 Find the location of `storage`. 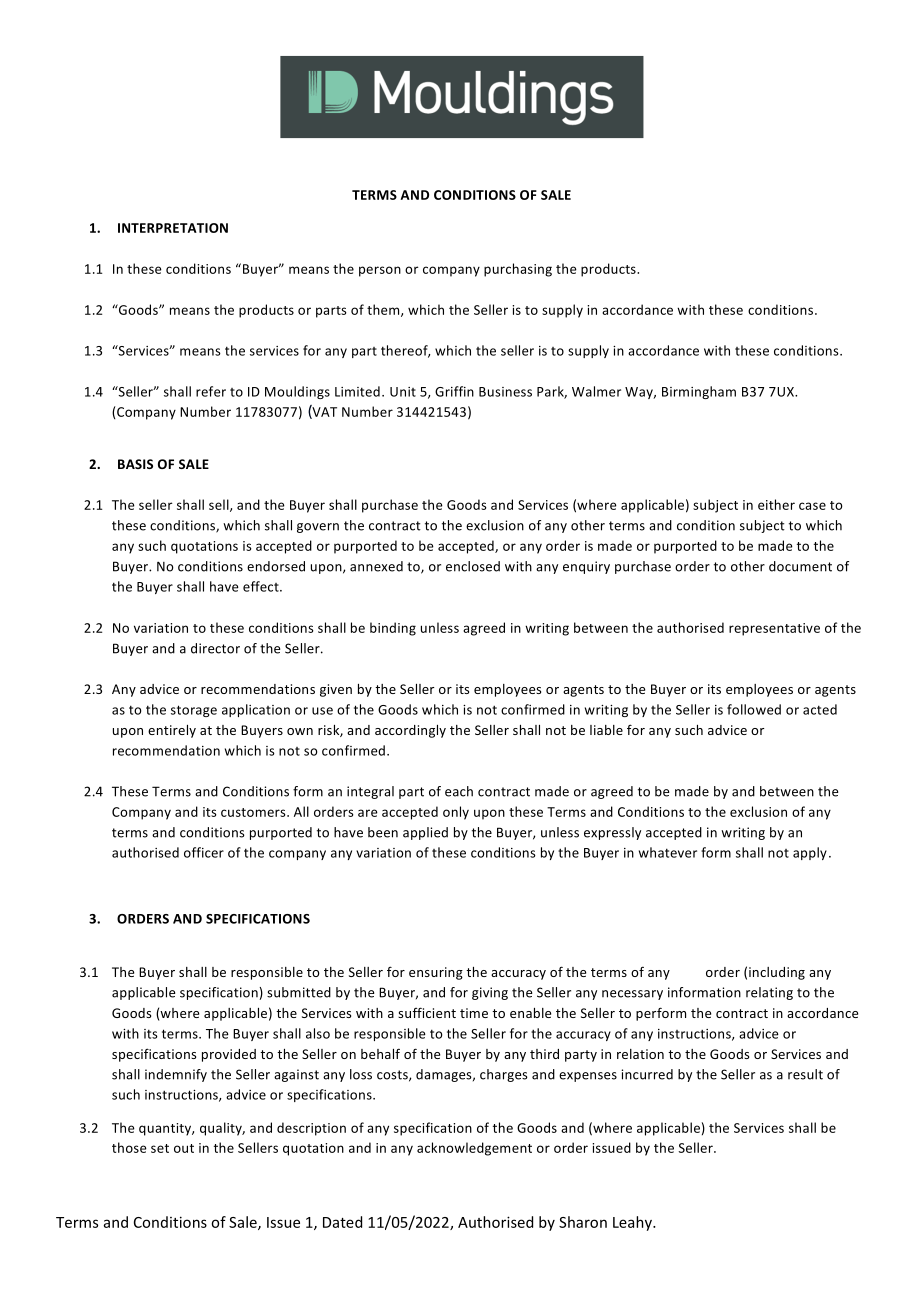

storage is located at coordinates (194, 711).
